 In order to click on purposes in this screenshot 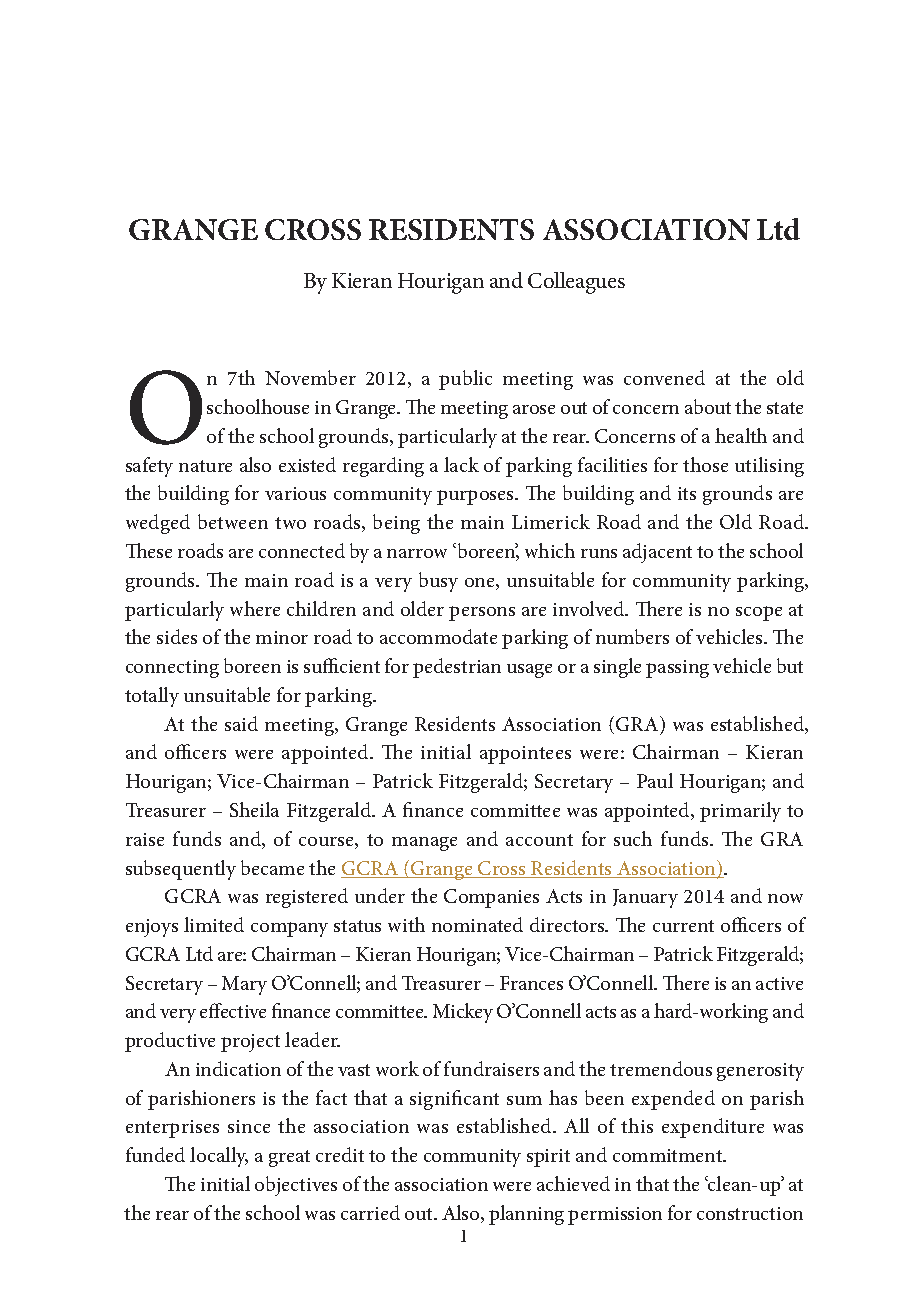, I will do `click(477, 497)`.
